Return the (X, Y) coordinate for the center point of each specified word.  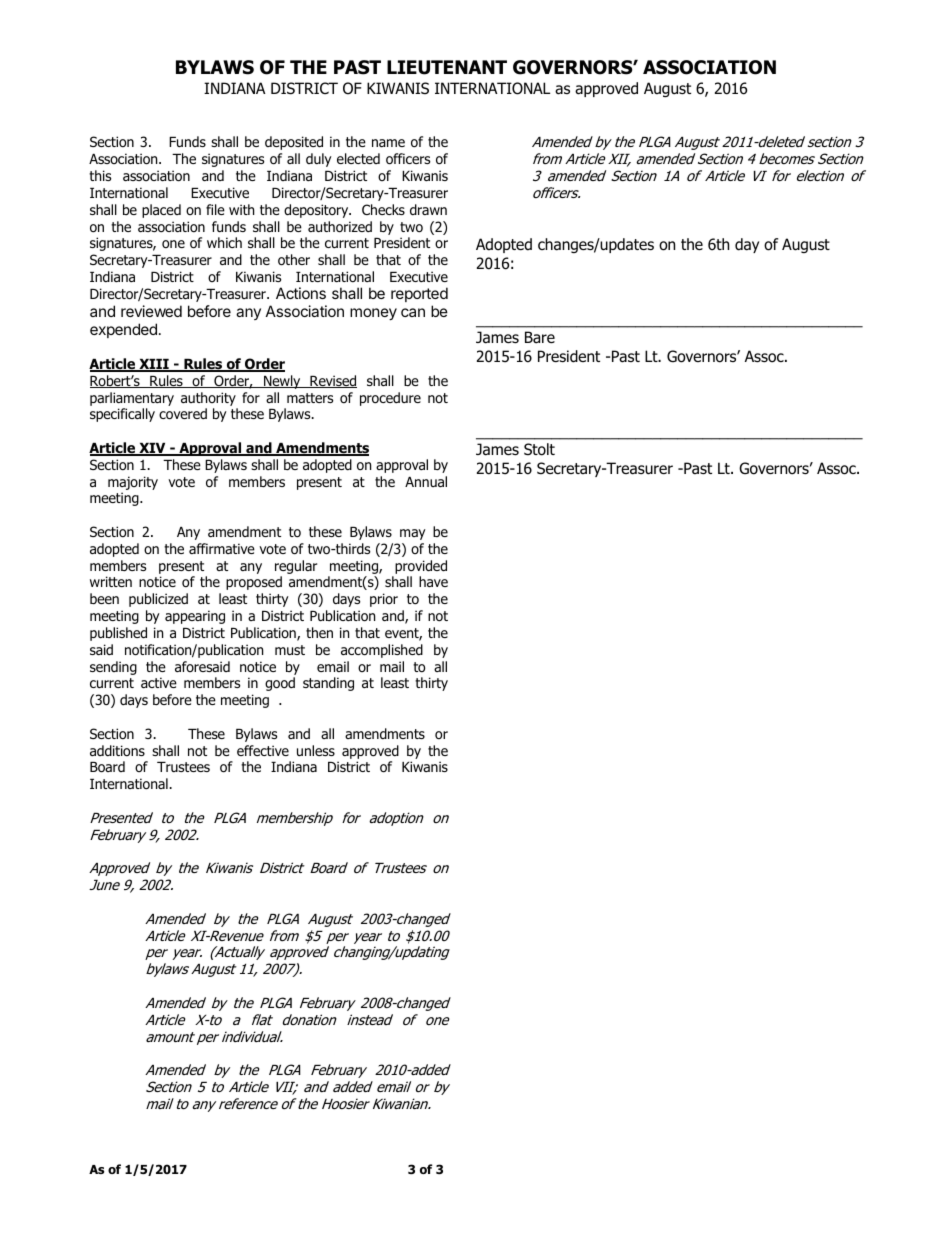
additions (117, 750)
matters (310, 398)
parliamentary (132, 399)
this (100, 175)
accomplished (382, 651)
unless (316, 750)
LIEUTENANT (447, 67)
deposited (294, 143)
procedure (390, 399)
